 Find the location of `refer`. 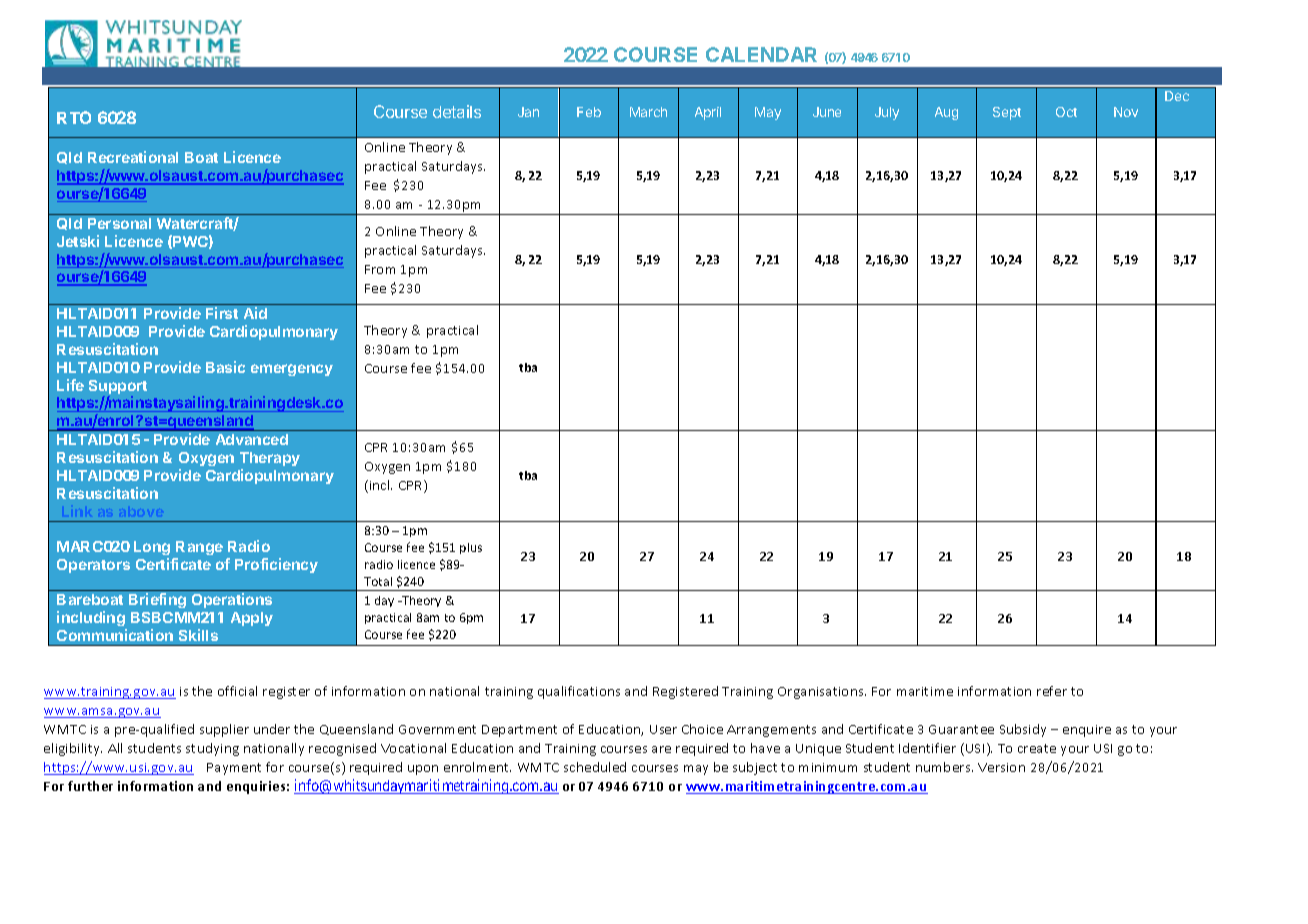

refer is located at coordinates (1052, 691).
